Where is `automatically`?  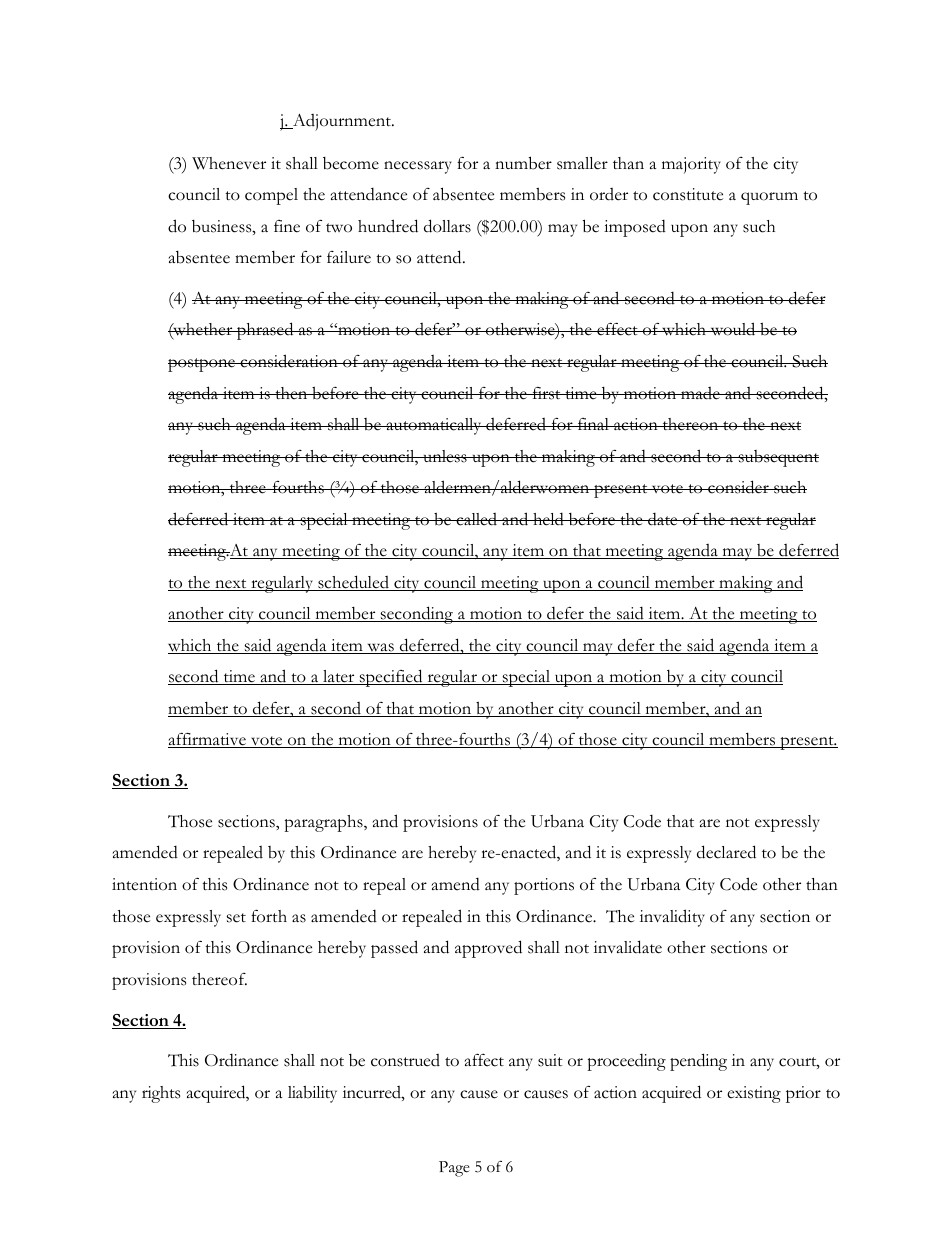
automatically is located at coordinates (434, 426).
